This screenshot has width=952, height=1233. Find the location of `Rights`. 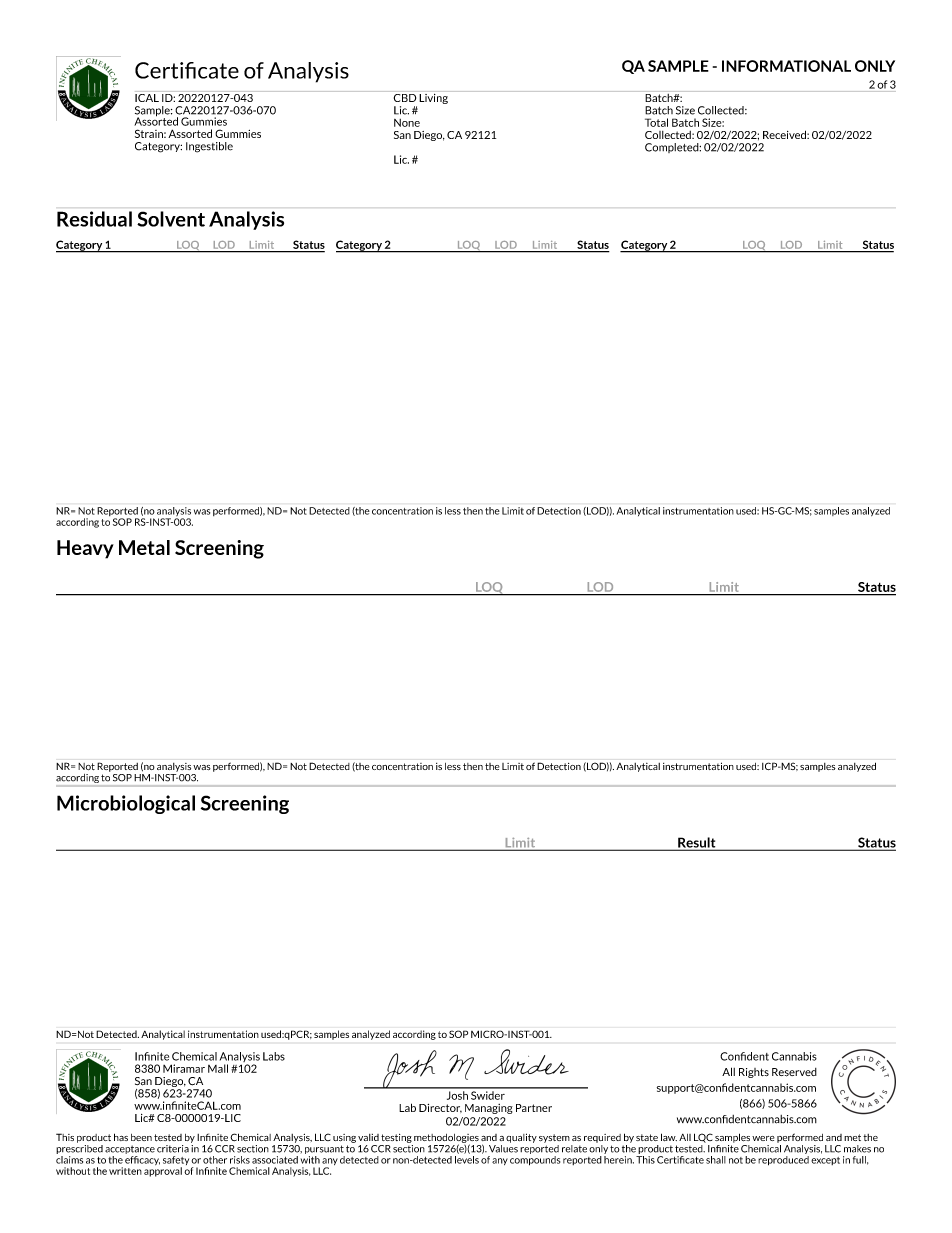

Rights is located at coordinates (754, 1073).
